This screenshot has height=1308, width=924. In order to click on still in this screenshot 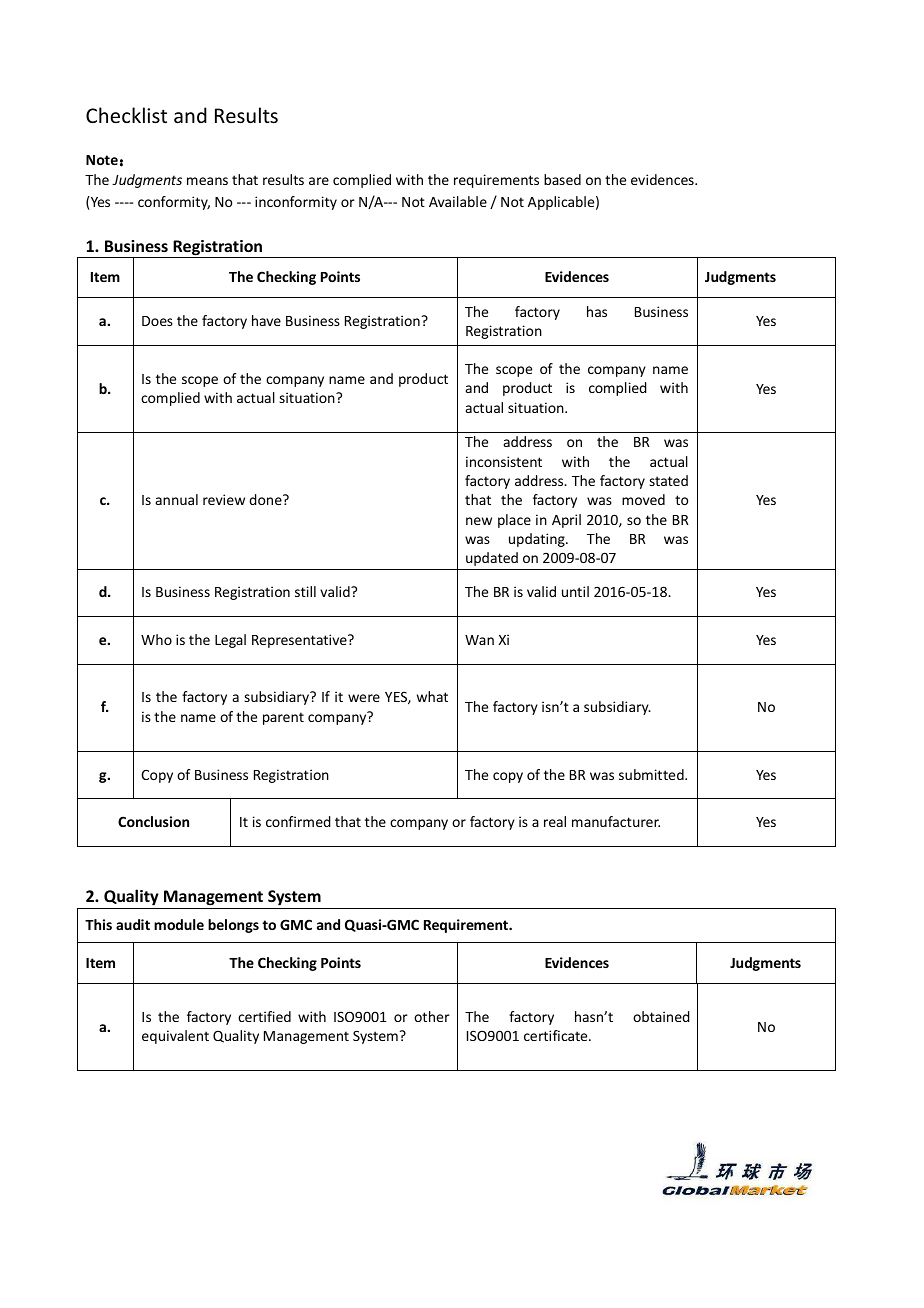, I will do `click(305, 591)`.
